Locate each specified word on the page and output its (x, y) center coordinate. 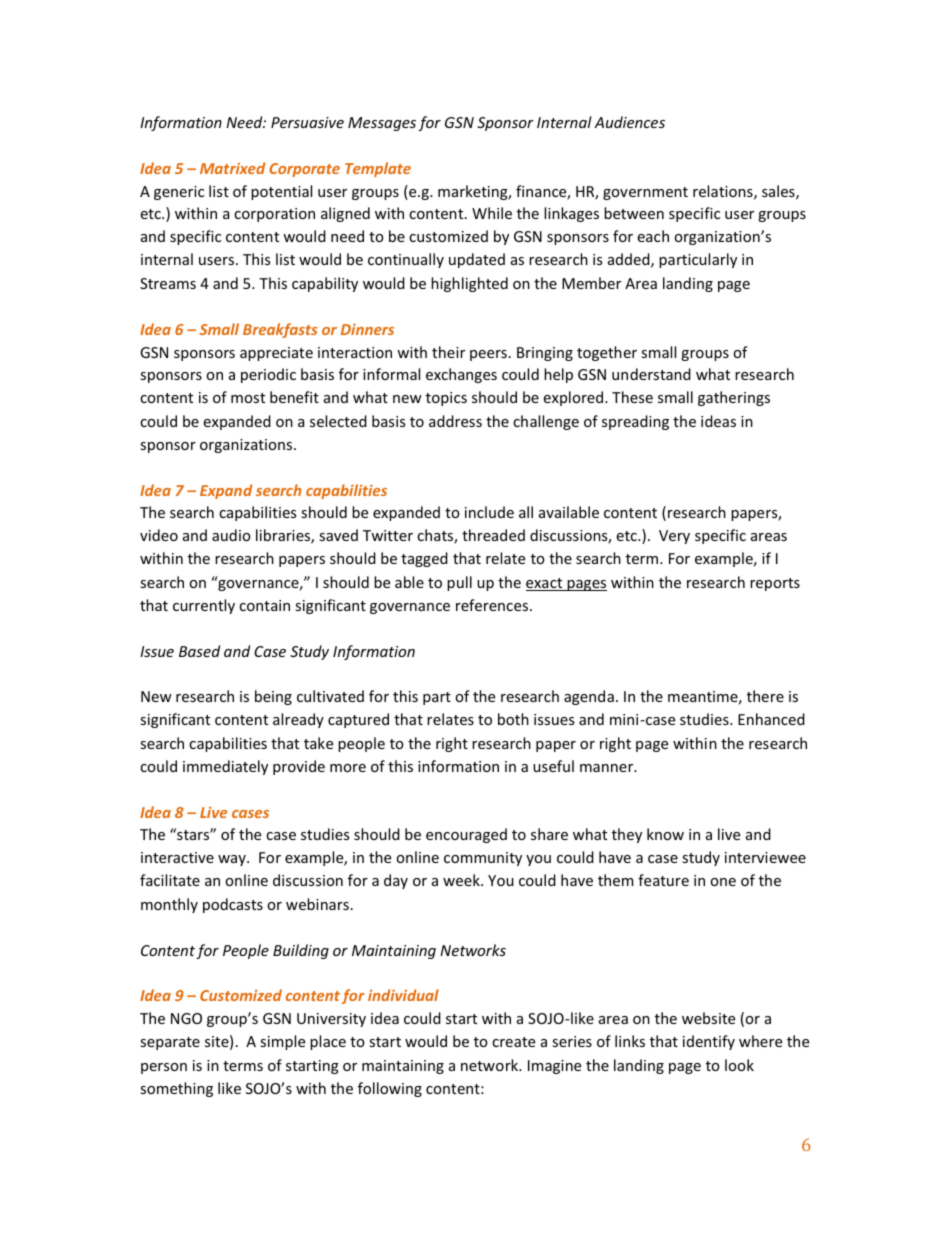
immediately (225, 767)
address (455, 421)
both (513, 719)
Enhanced (771, 719)
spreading (635, 422)
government (645, 193)
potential (281, 192)
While (492, 213)
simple (282, 1042)
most (248, 398)
